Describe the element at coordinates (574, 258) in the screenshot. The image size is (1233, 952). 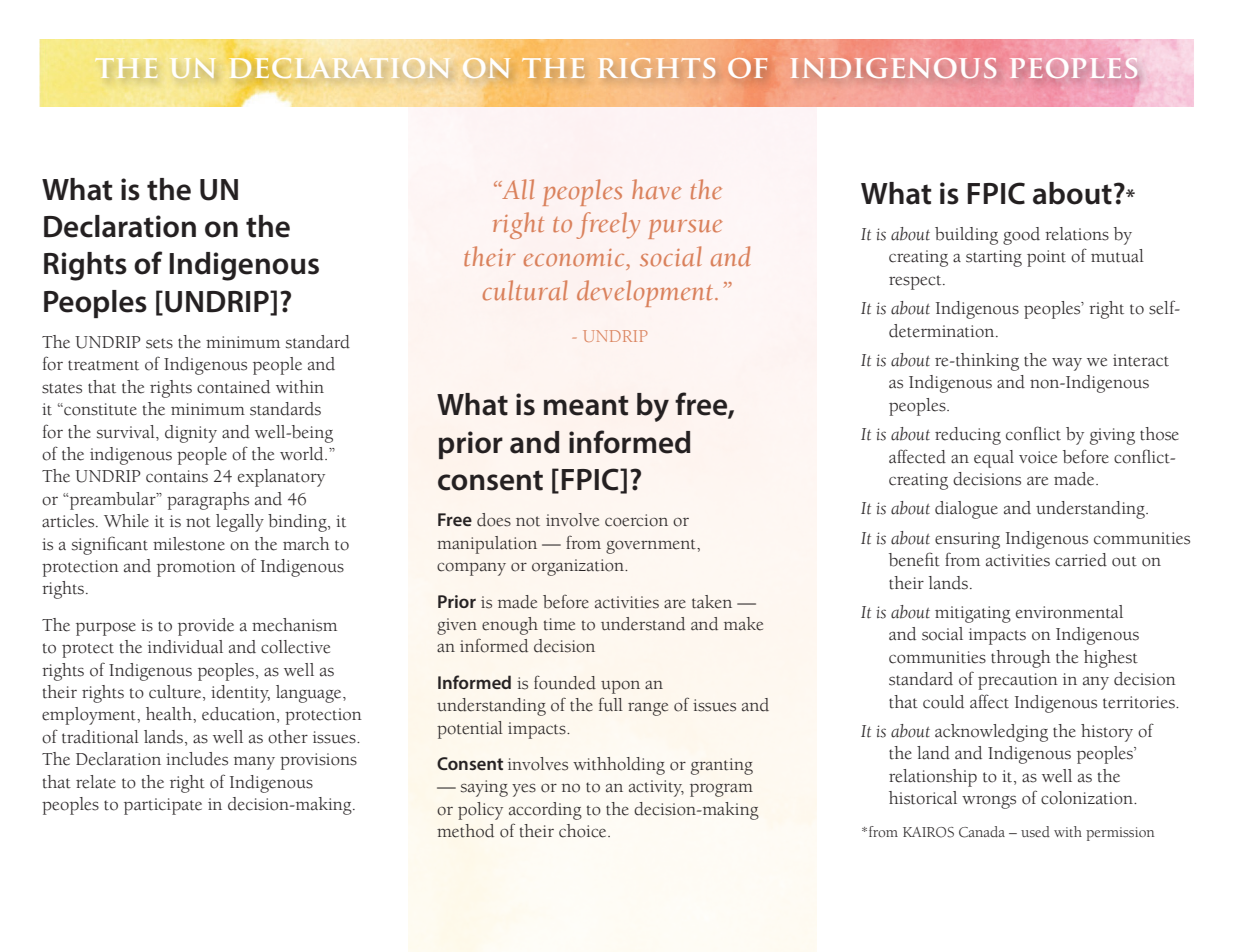
I see `economic` at that location.
